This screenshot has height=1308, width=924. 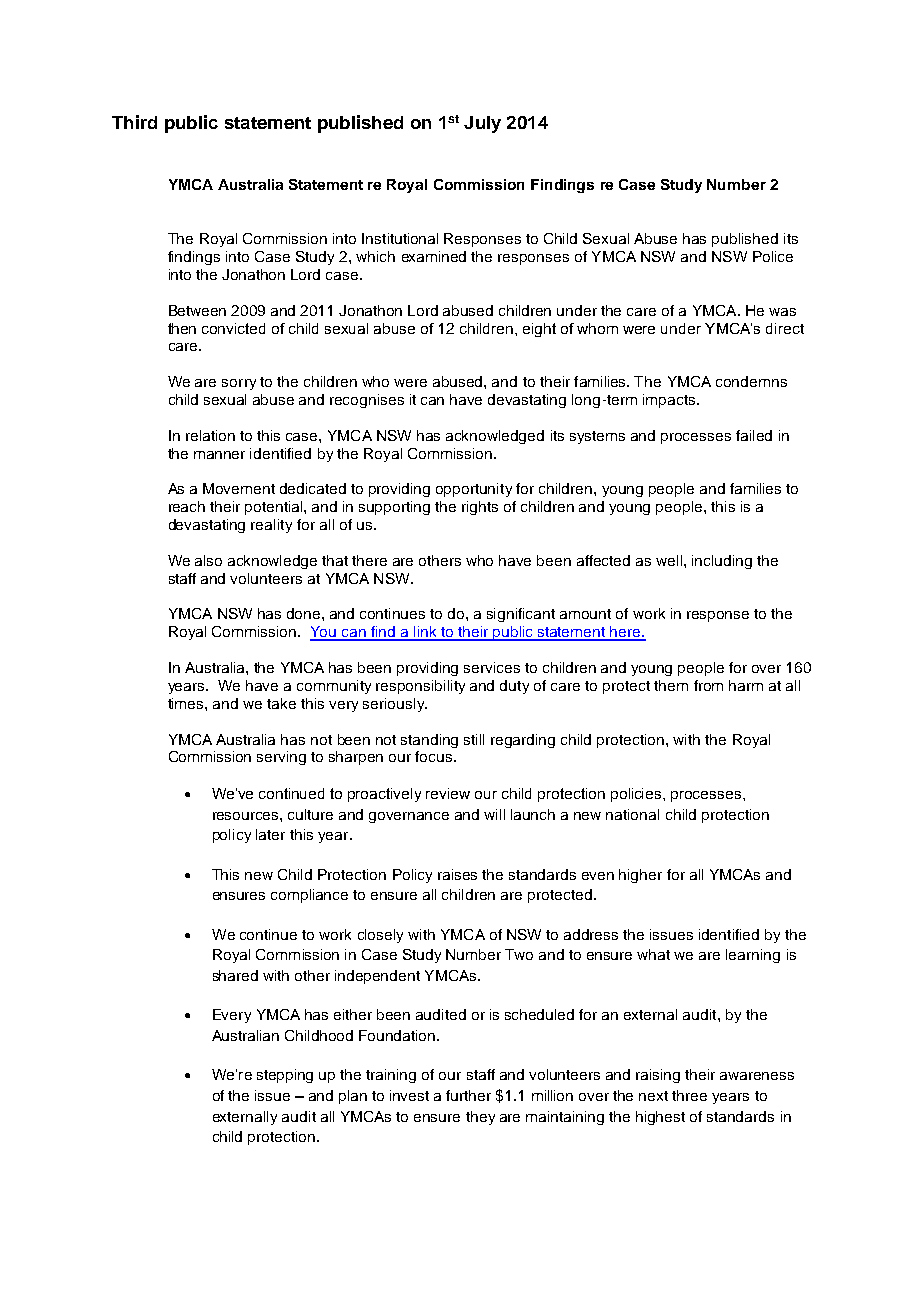 What do you see at coordinates (134, 122) in the screenshot?
I see `Third` at bounding box center [134, 122].
